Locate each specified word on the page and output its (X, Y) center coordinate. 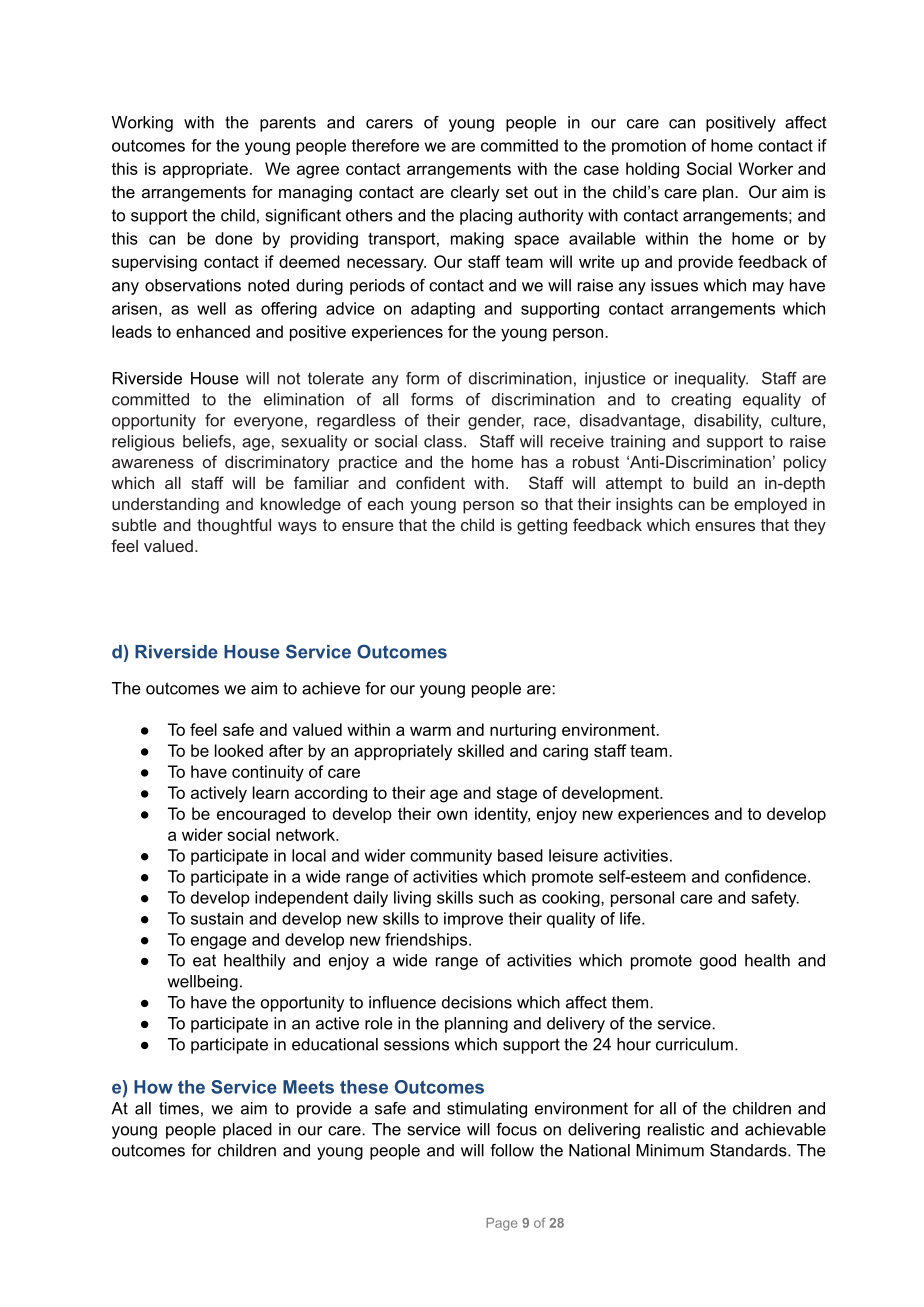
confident (430, 482)
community (451, 857)
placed (247, 1131)
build (711, 482)
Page (501, 1224)
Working (142, 124)
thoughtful (234, 526)
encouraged (261, 815)
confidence (767, 876)
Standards (749, 1150)
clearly (475, 193)
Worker (765, 168)
